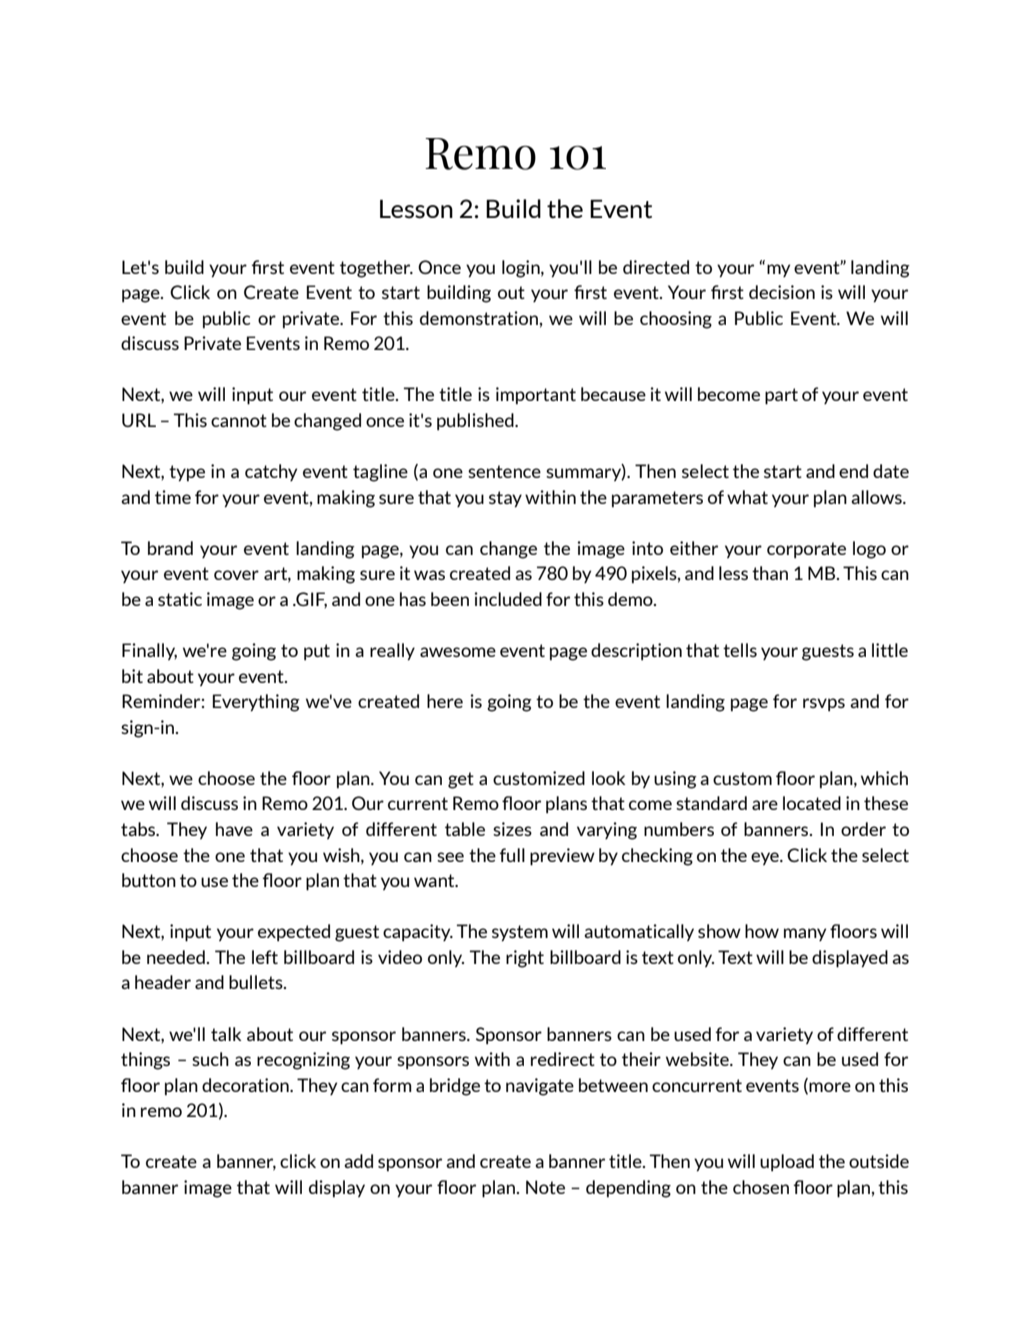 The width and height of the image is (1031, 1334). Describe the element at coordinates (376, 269) in the image. I see `together` at that location.
